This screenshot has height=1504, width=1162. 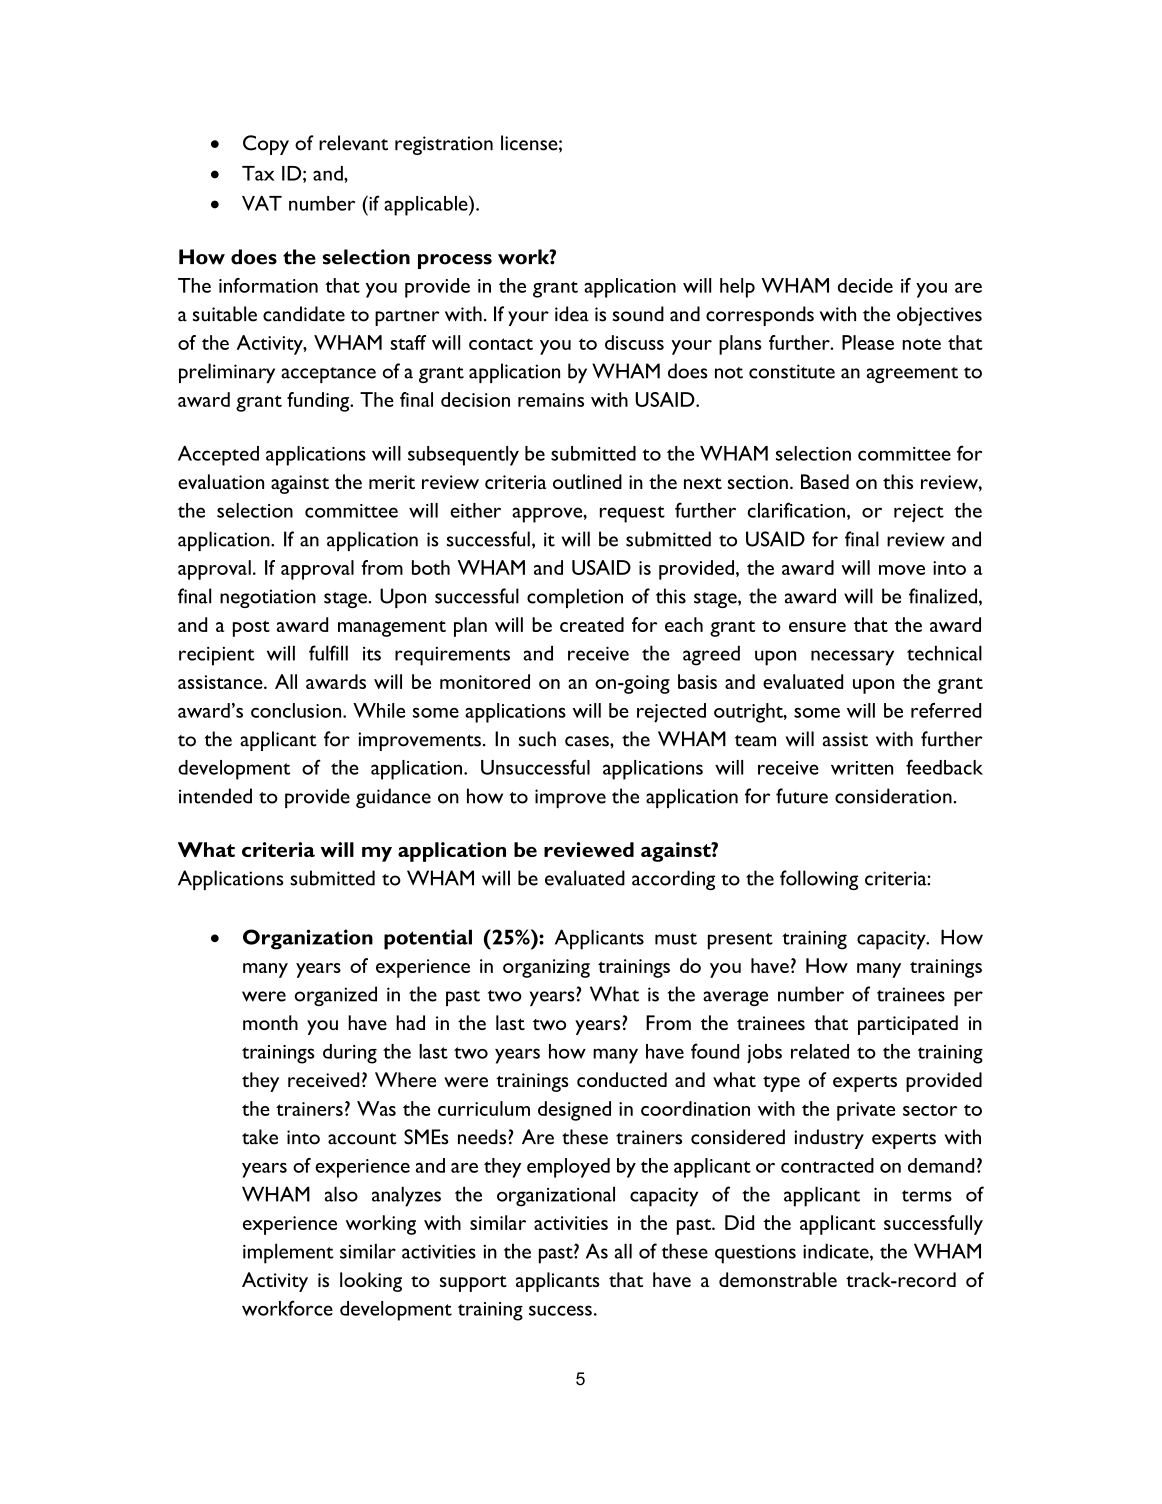 What do you see at coordinates (568, 1168) in the screenshot?
I see `employed` at bounding box center [568, 1168].
